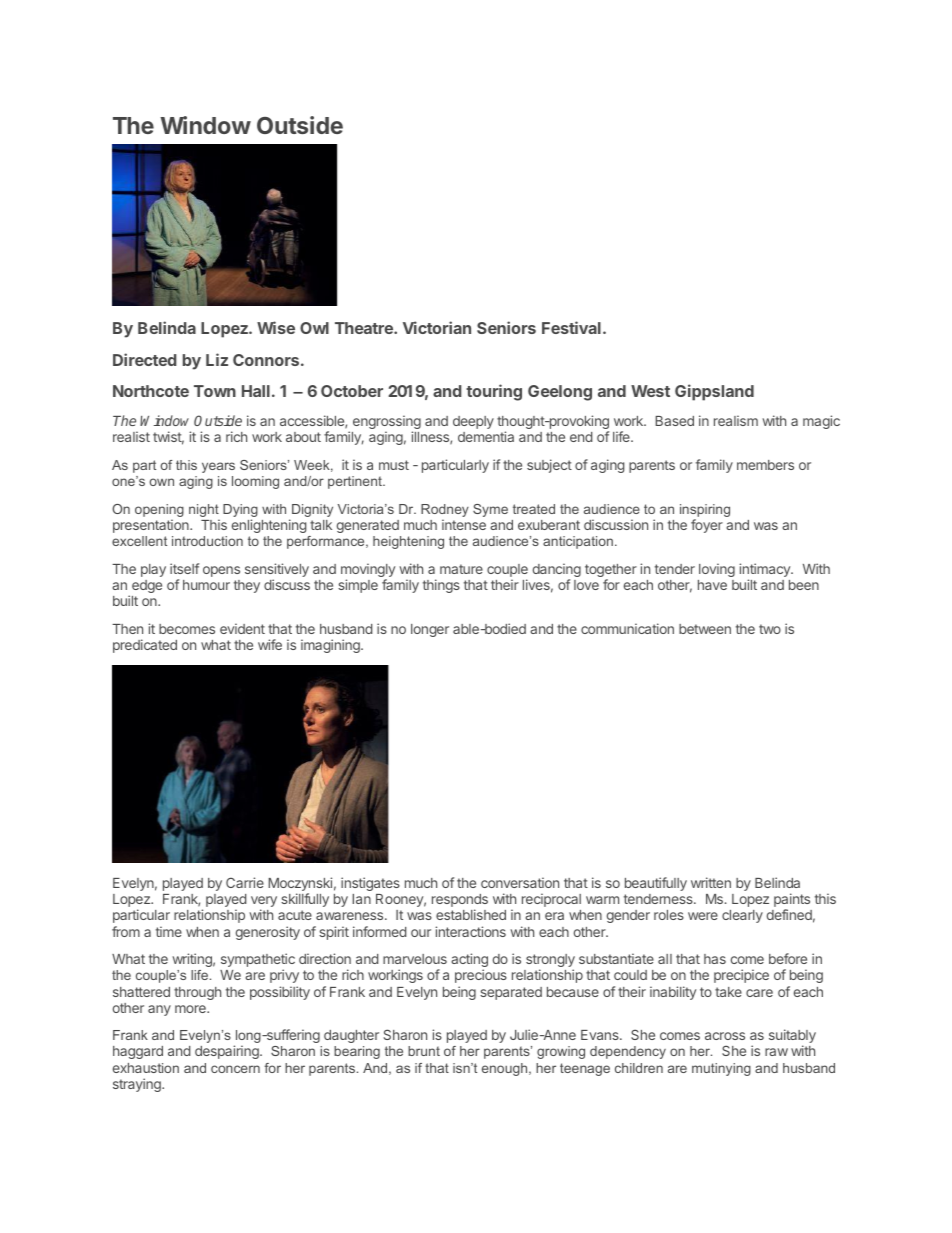  Describe the element at coordinates (228, 1052) in the screenshot. I see `despairing` at that location.
